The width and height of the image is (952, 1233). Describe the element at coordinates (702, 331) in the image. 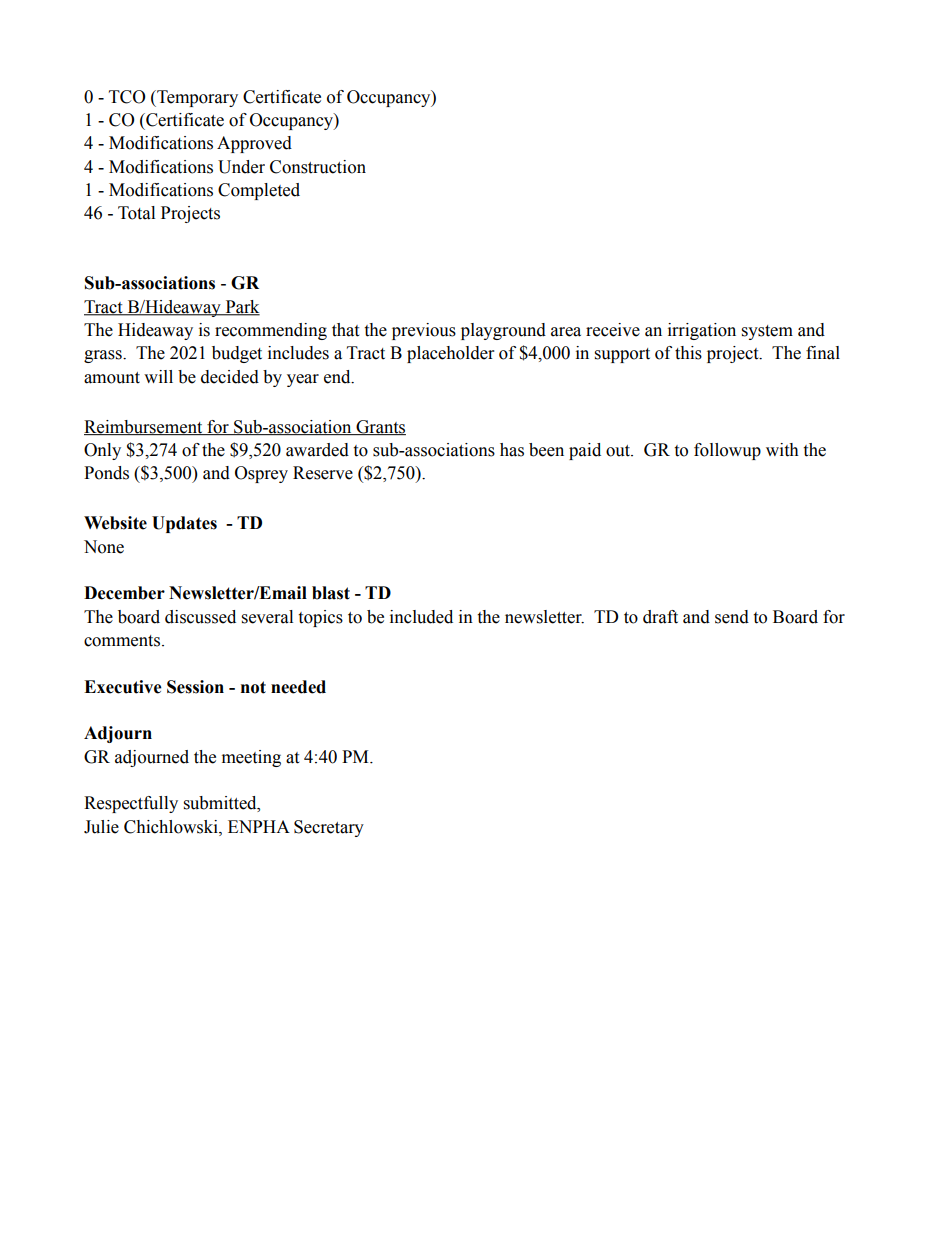

I see `irrigation` at that location.
